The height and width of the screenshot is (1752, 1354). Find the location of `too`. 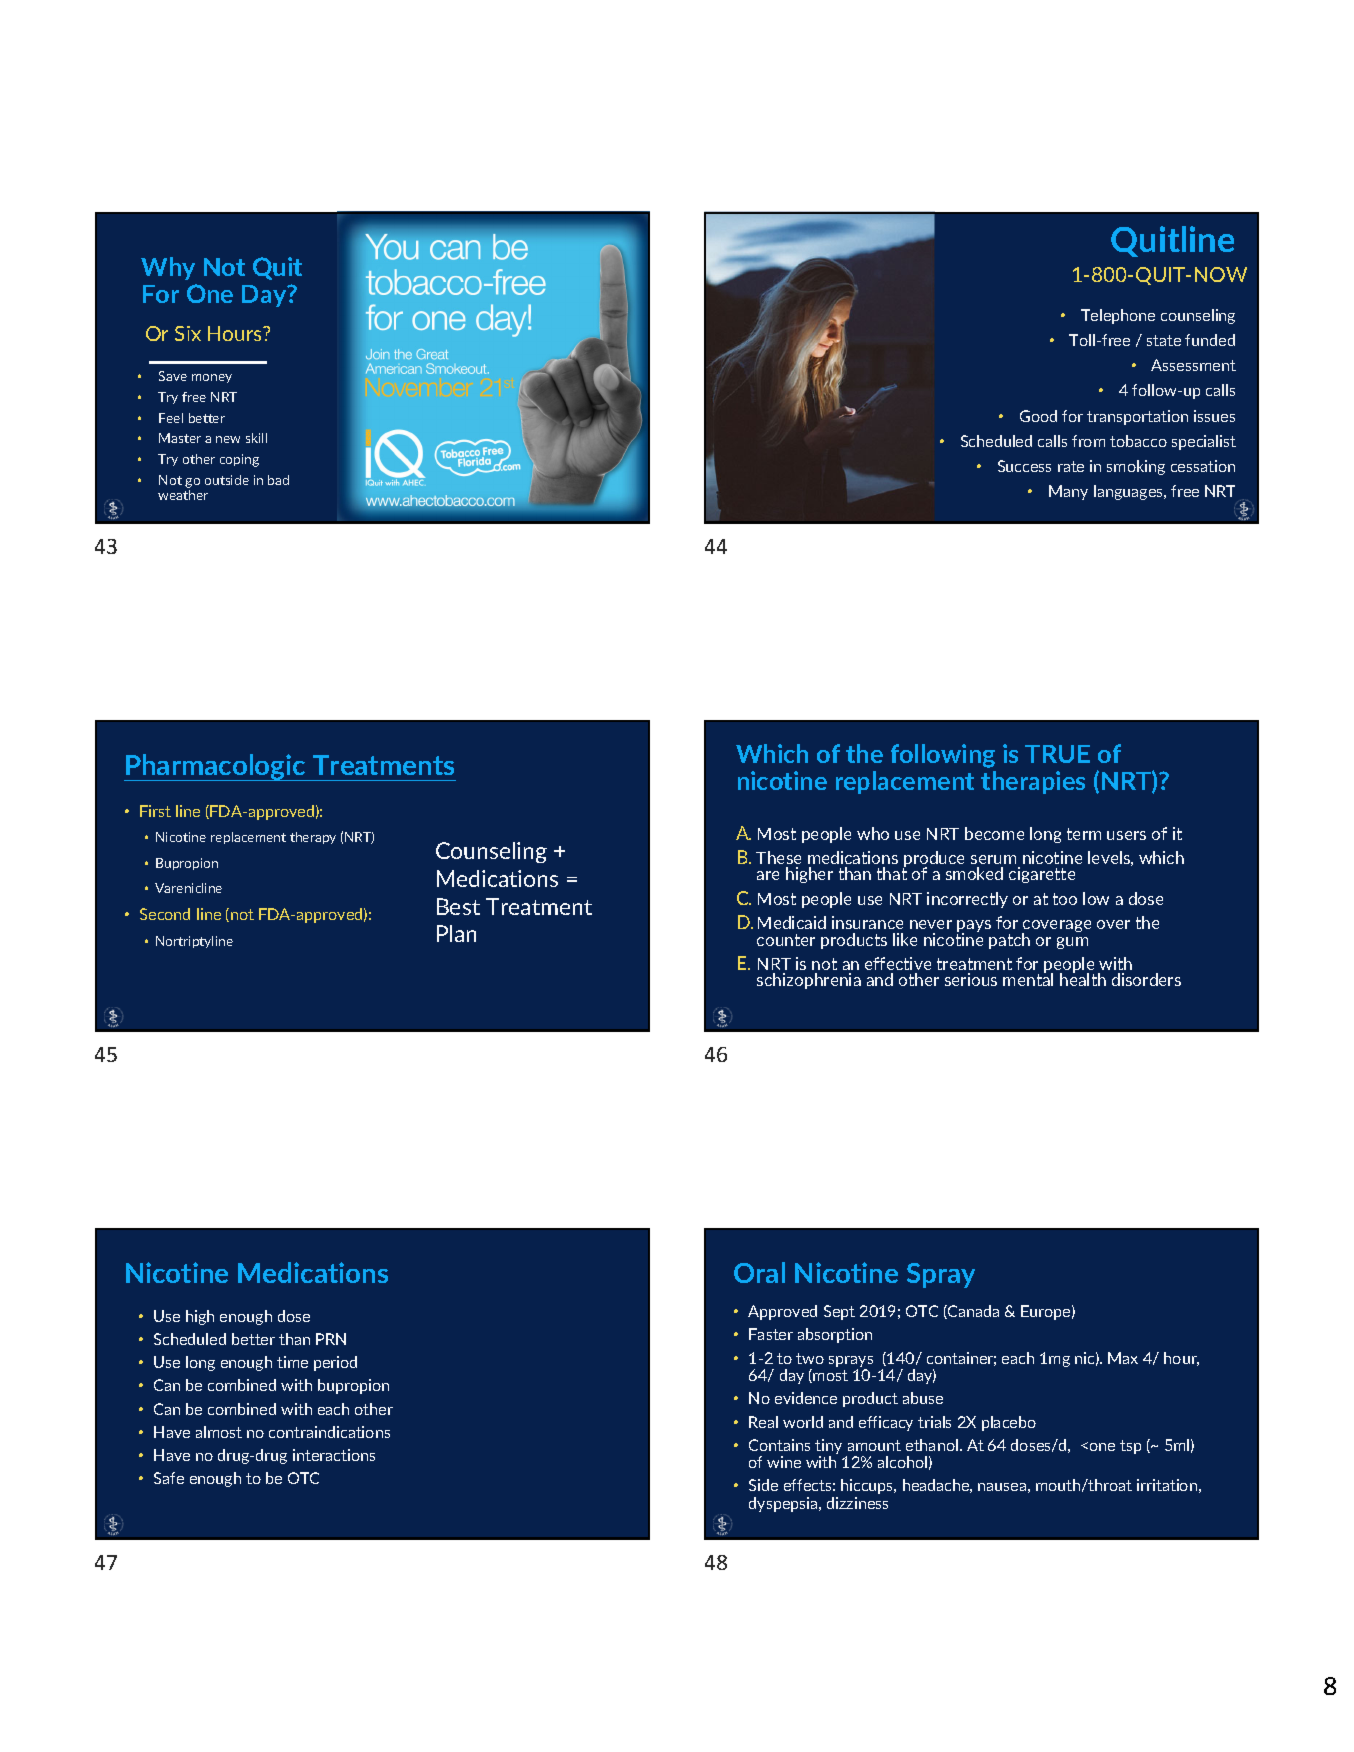

too is located at coordinates (1065, 899).
